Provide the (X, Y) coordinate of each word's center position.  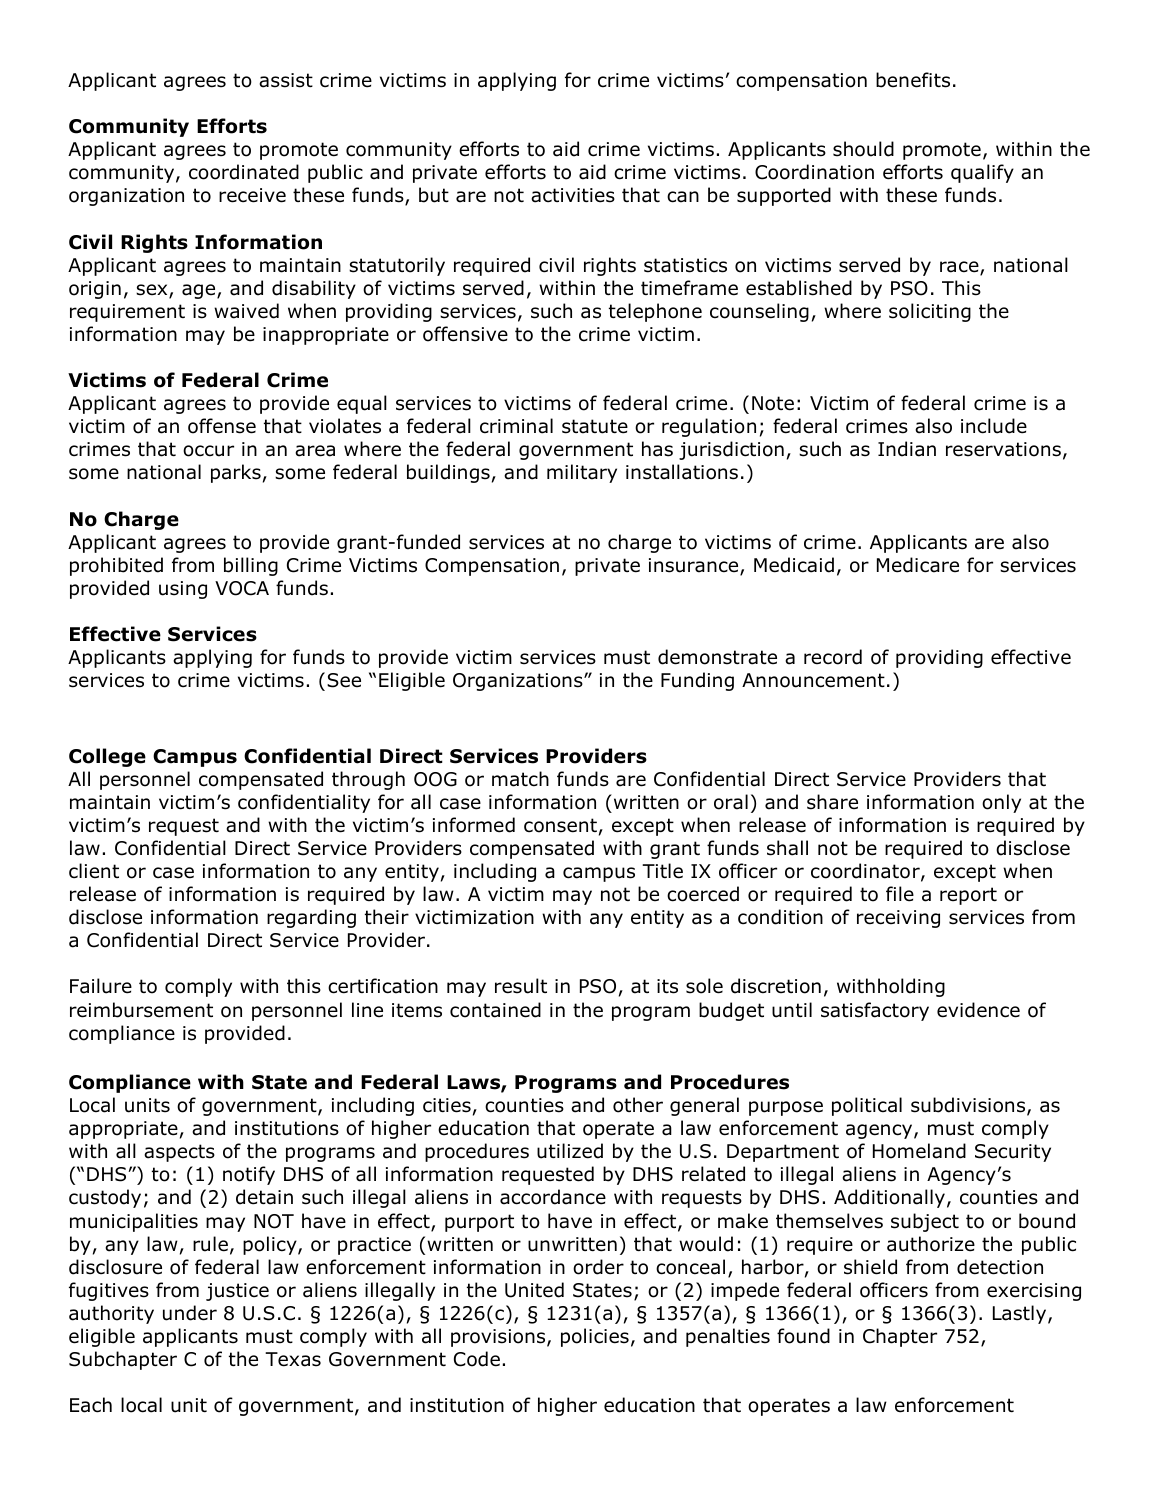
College (107, 757)
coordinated (244, 172)
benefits (913, 80)
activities (573, 195)
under (190, 1313)
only (1001, 803)
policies (595, 1337)
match (520, 779)
